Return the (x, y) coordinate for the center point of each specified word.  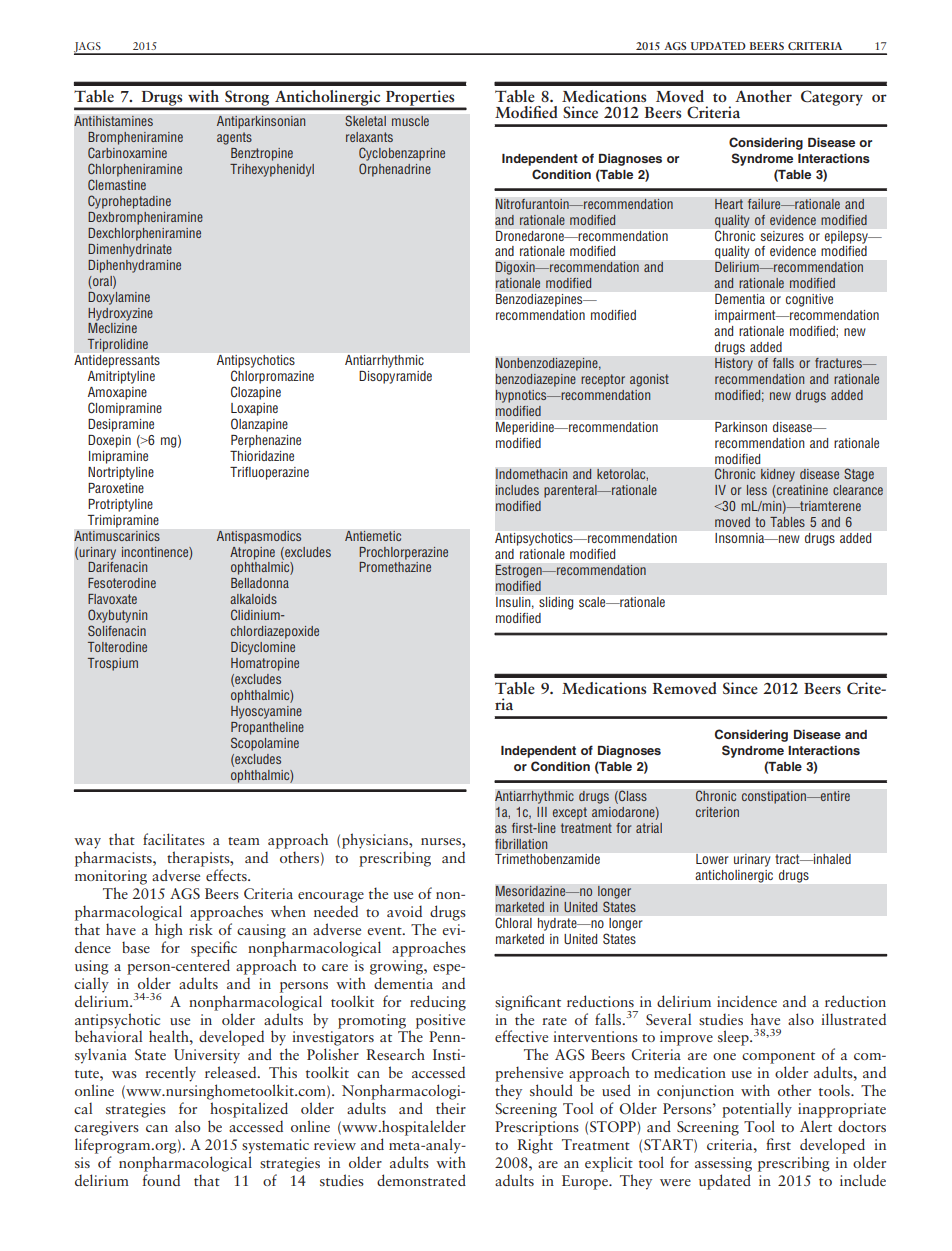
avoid (404, 911)
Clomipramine (125, 409)
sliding (556, 603)
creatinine (801, 491)
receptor (603, 380)
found (161, 1180)
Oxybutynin (117, 616)
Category (832, 98)
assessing (723, 1164)
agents (234, 138)
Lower (712, 859)
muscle (410, 121)
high (169, 931)
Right (535, 1146)
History (734, 364)
